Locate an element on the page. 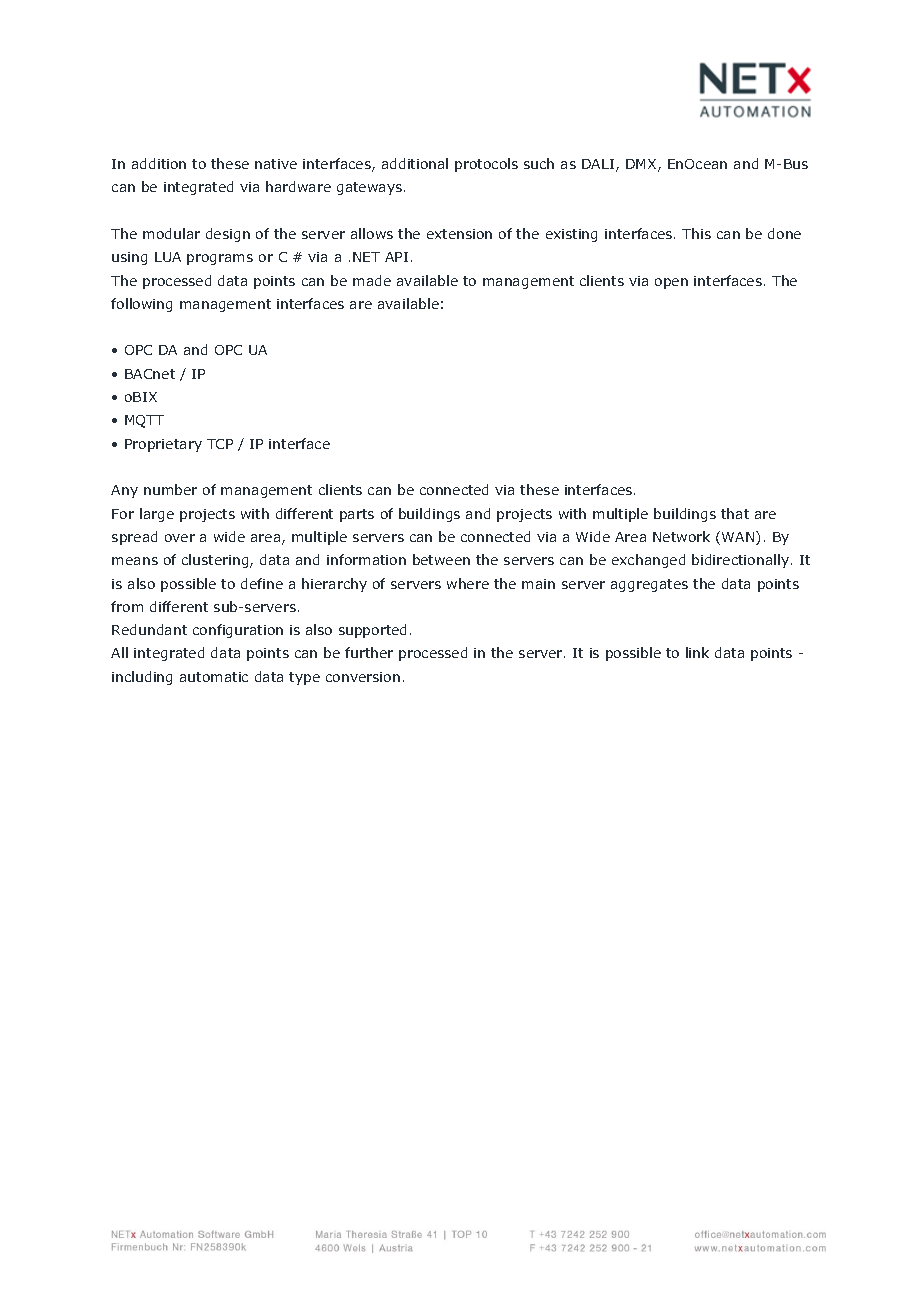 Image resolution: width=924 pixels, height=1308 pixels. parts is located at coordinates (357, 515).
